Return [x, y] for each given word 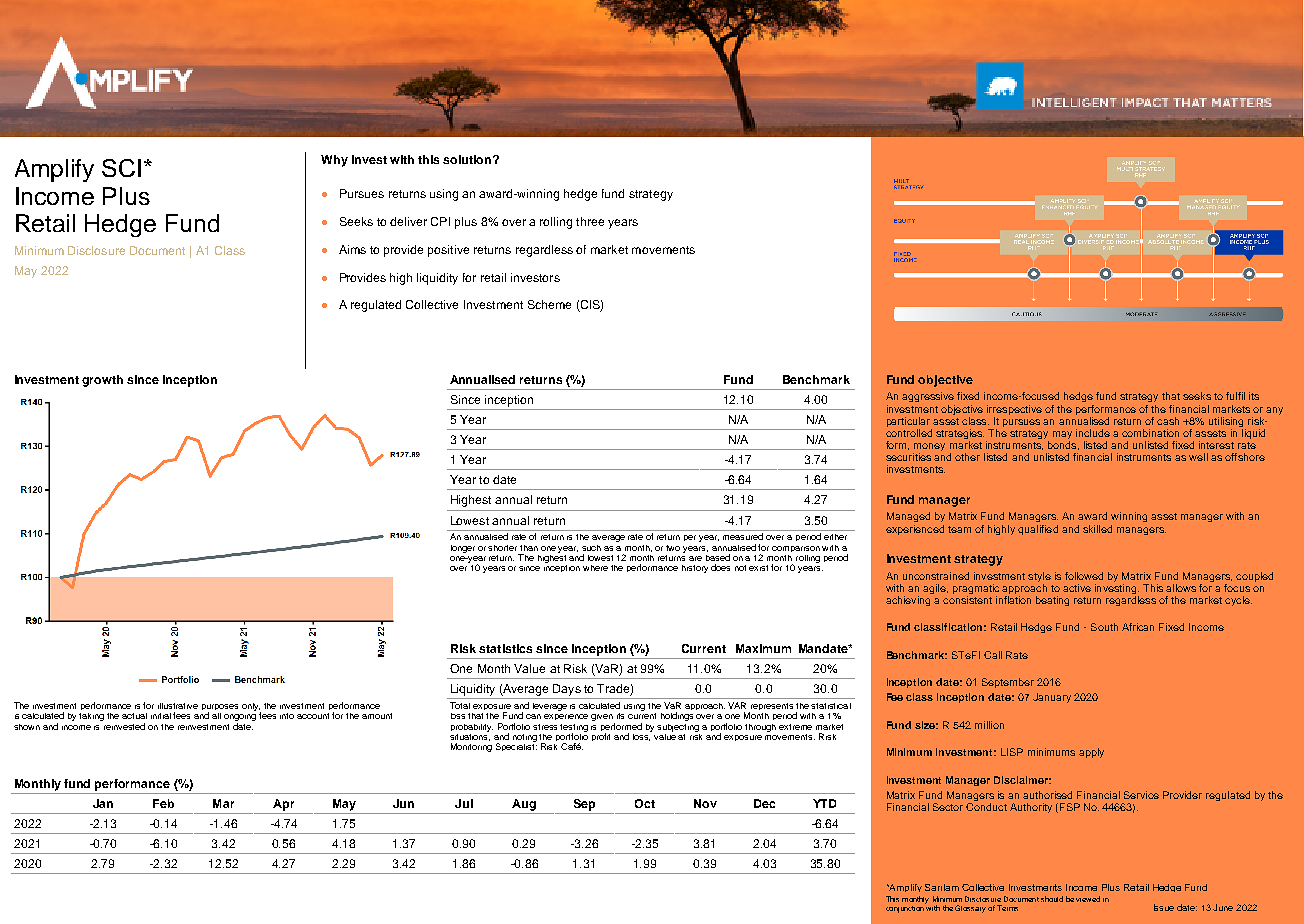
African [1138, 627]
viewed [1088, 899]
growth [102, 381]
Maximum [763, 648]
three [590, 221]
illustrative [178, 706]
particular [908, 422]
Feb [163, 803]
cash [1168, 421]
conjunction [906, 908]
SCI [121, 168]
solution [468, 159]
